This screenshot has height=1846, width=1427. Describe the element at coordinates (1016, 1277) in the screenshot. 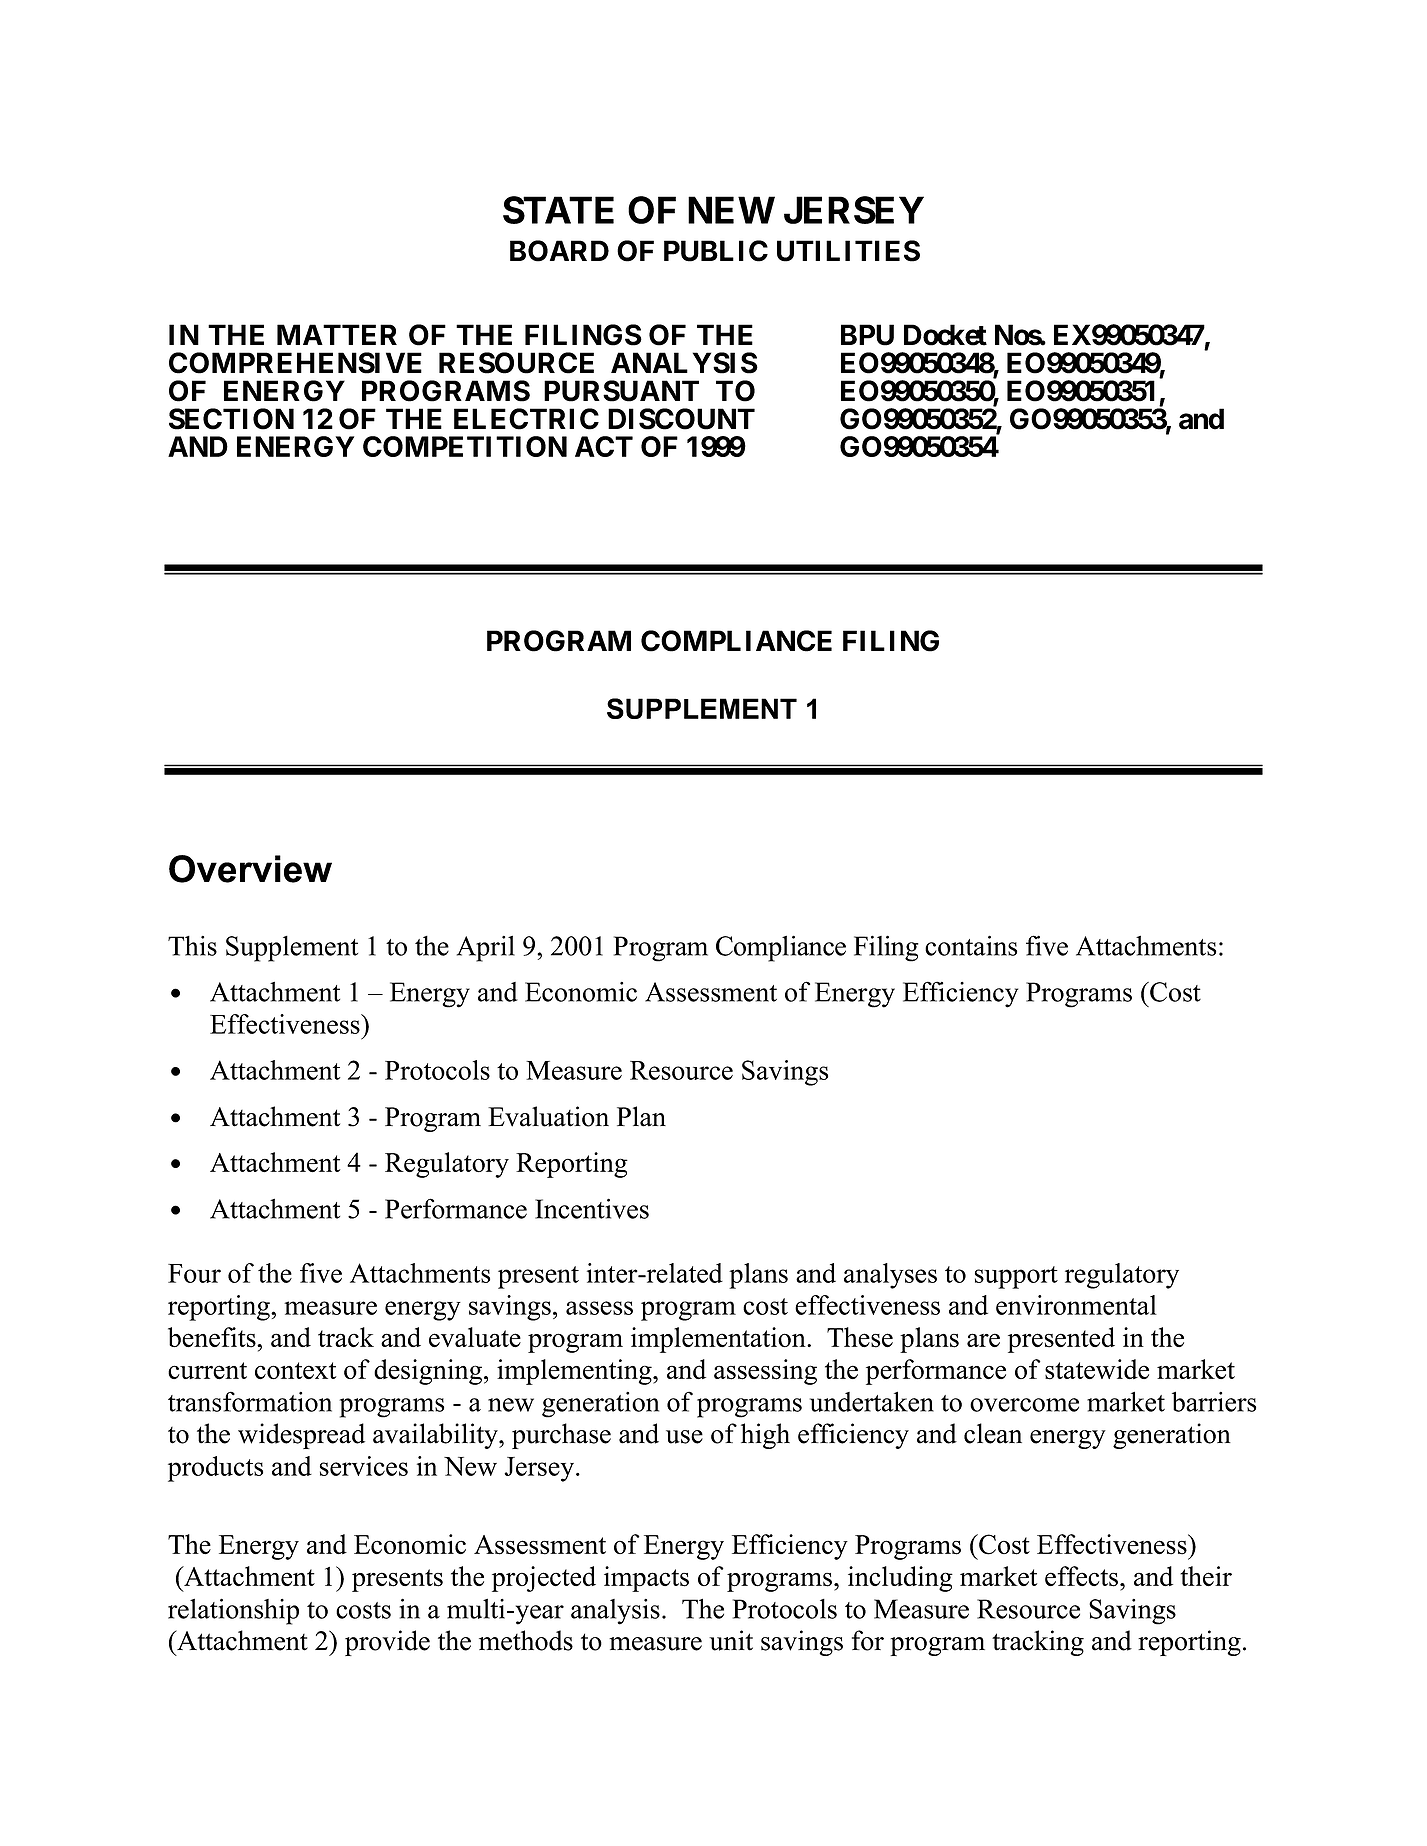

I see `support` at that location.
